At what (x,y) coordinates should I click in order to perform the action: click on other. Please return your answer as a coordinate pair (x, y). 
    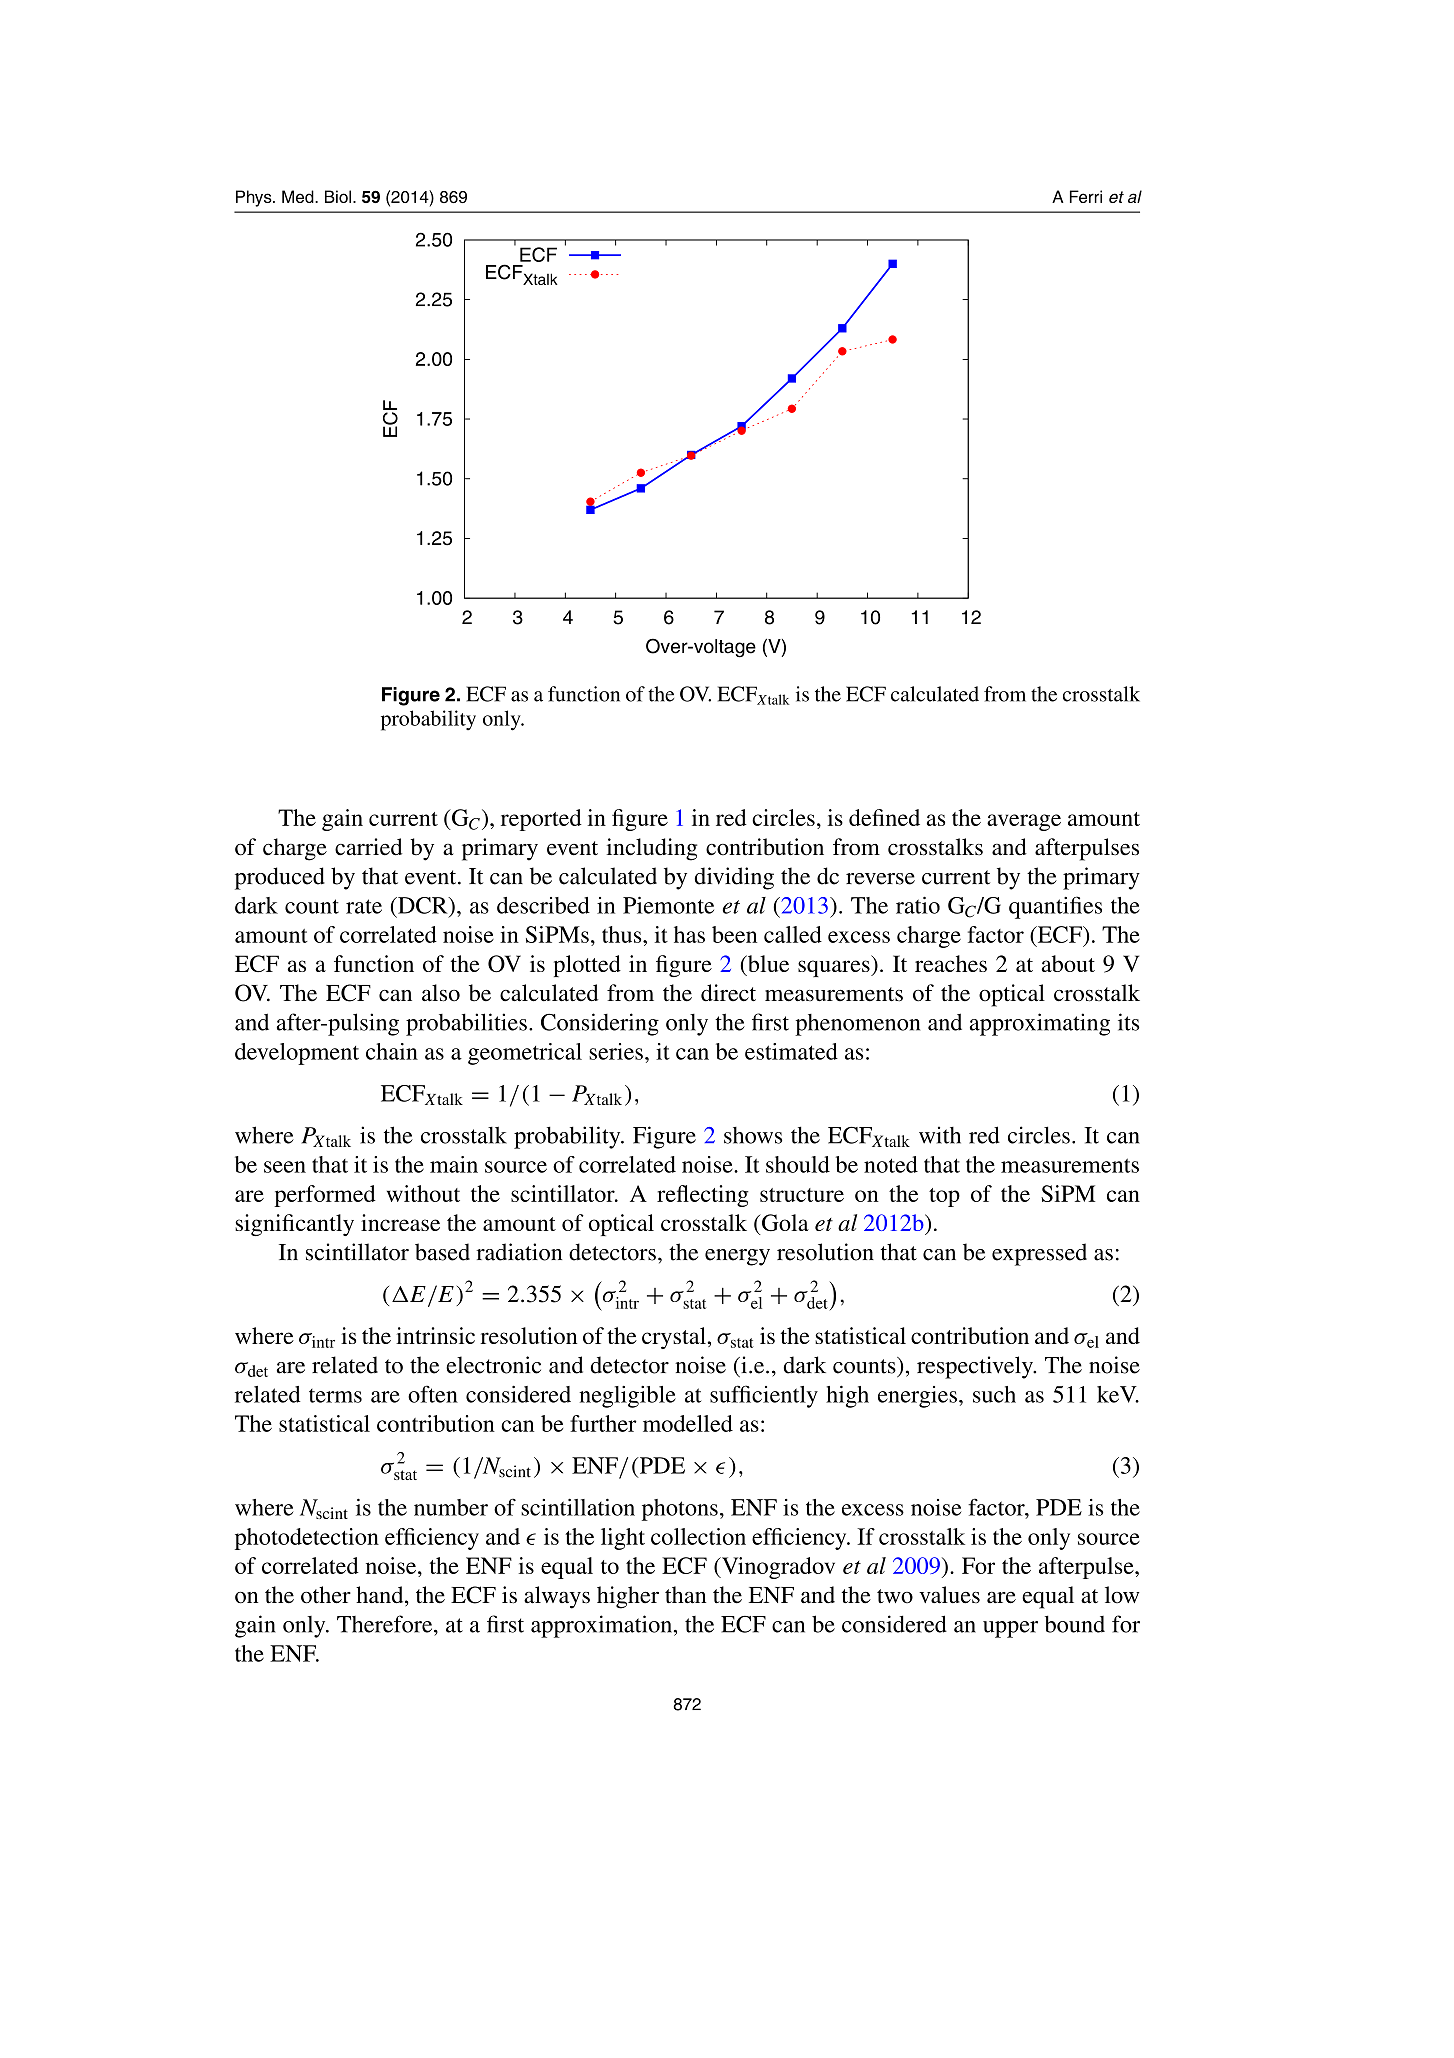
    Looking at the image, I should click on (326, 1595).
